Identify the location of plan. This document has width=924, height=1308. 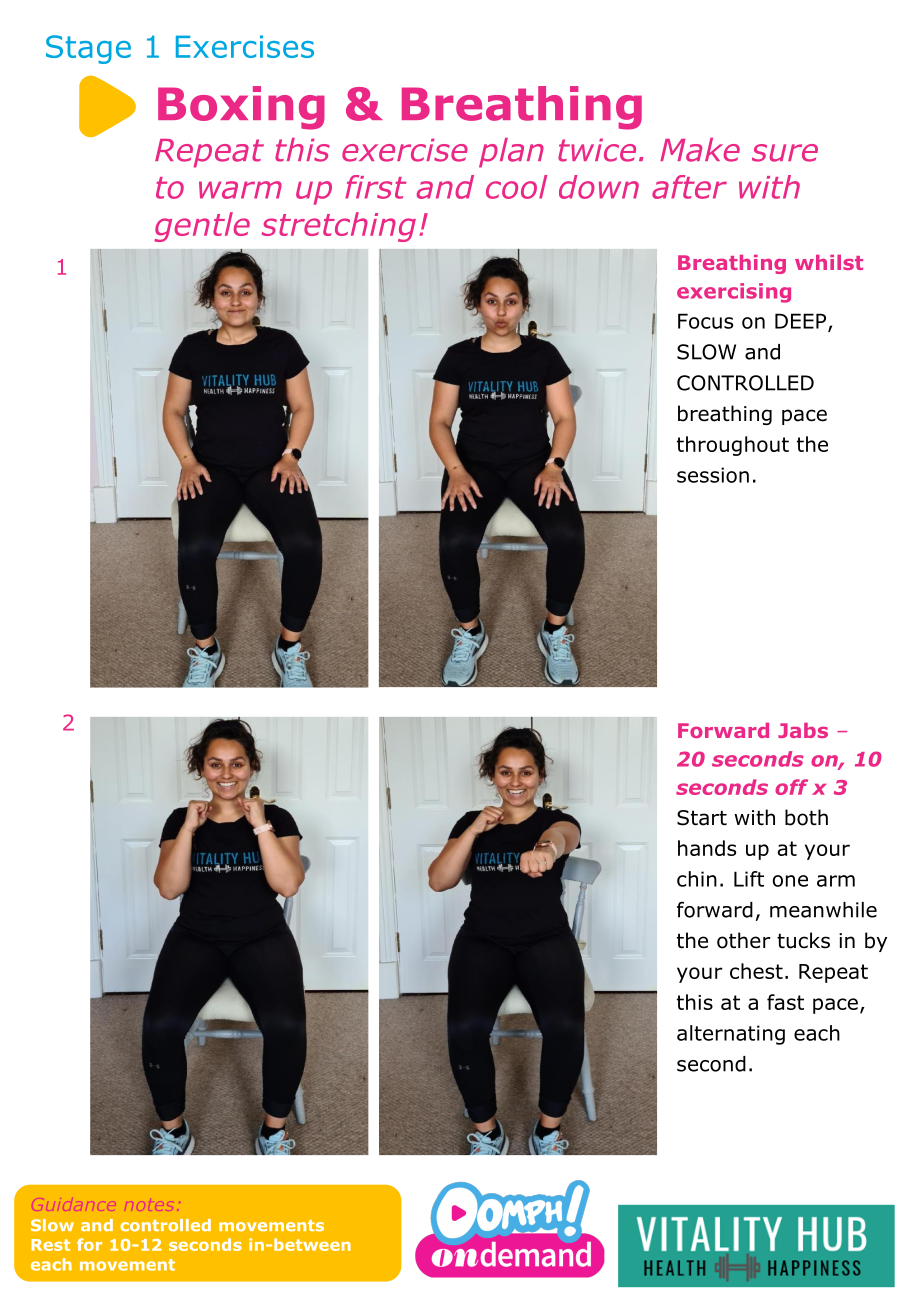
(511, 153).
